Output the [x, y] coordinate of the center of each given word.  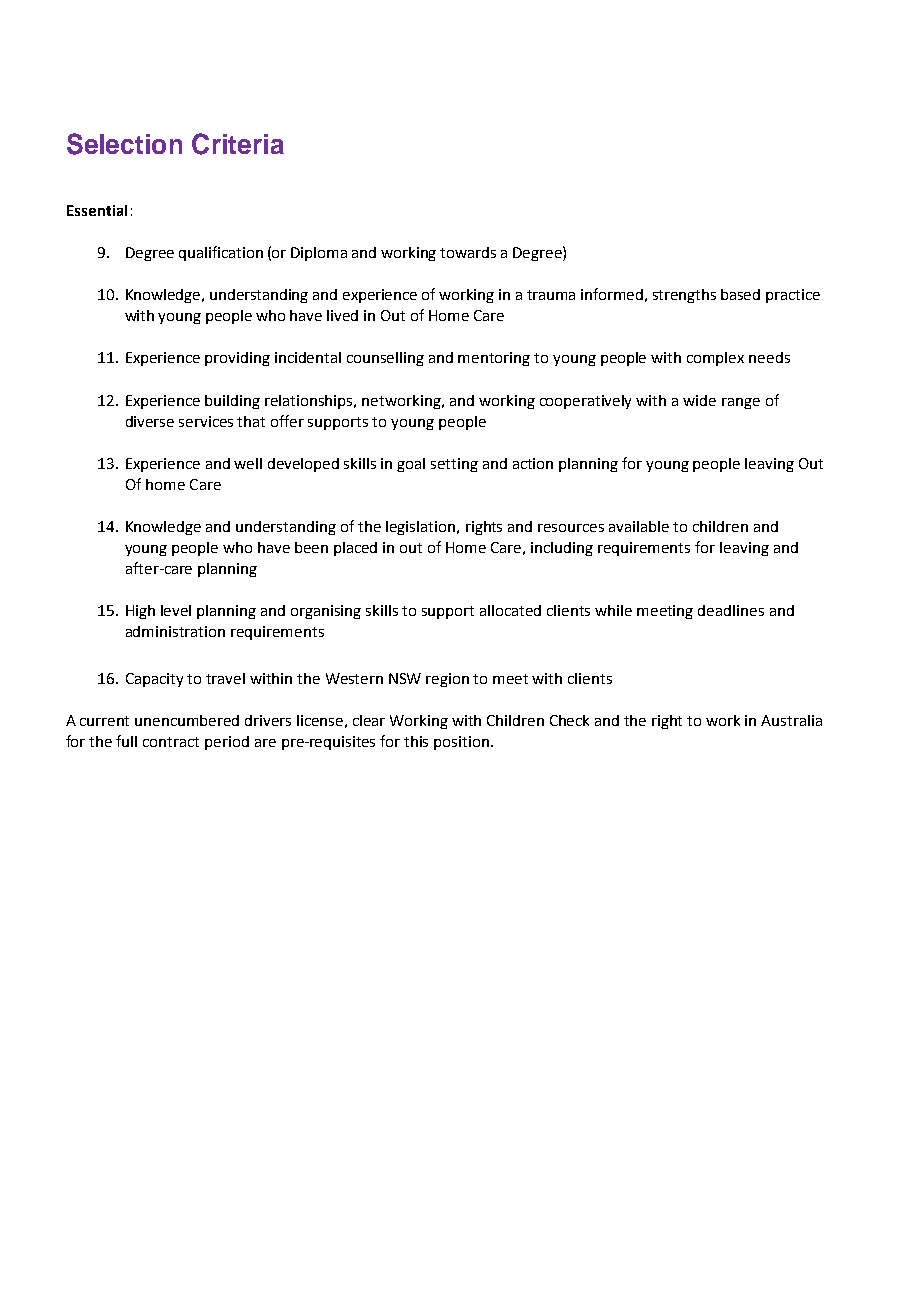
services [206, 421]
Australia [791, 720]
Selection [124, 144]
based [740, 294]
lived [342, 315]
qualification [221, 253]
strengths [684, 296]
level [176, 610]
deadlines [731, 610]
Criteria [238, 144]
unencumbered [187, 720]
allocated [510, 610]
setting [454, 465]
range [741, 403]
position [461, 743]
